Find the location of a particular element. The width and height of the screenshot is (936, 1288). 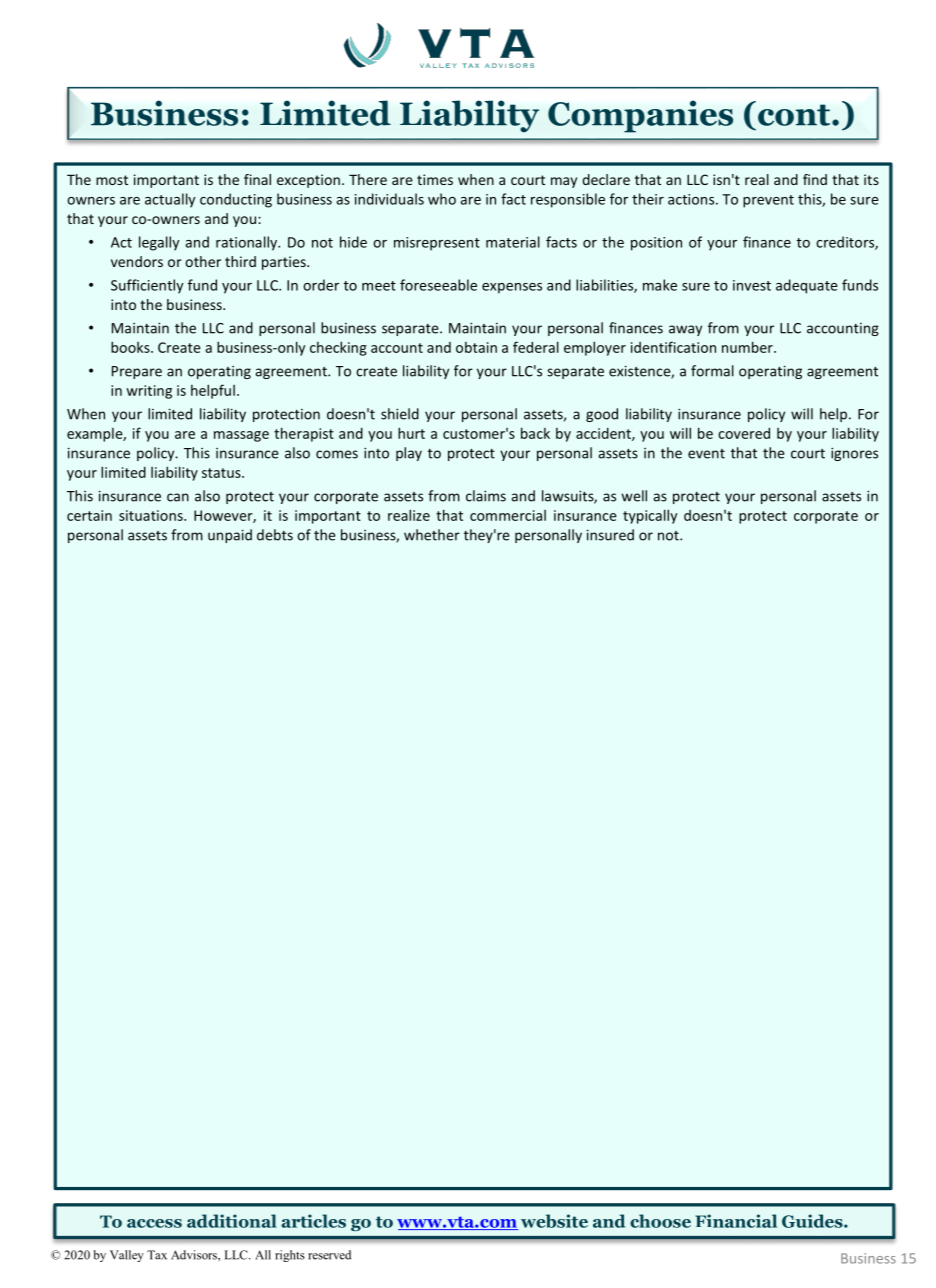

actually is located at coordinates (170, 200).
